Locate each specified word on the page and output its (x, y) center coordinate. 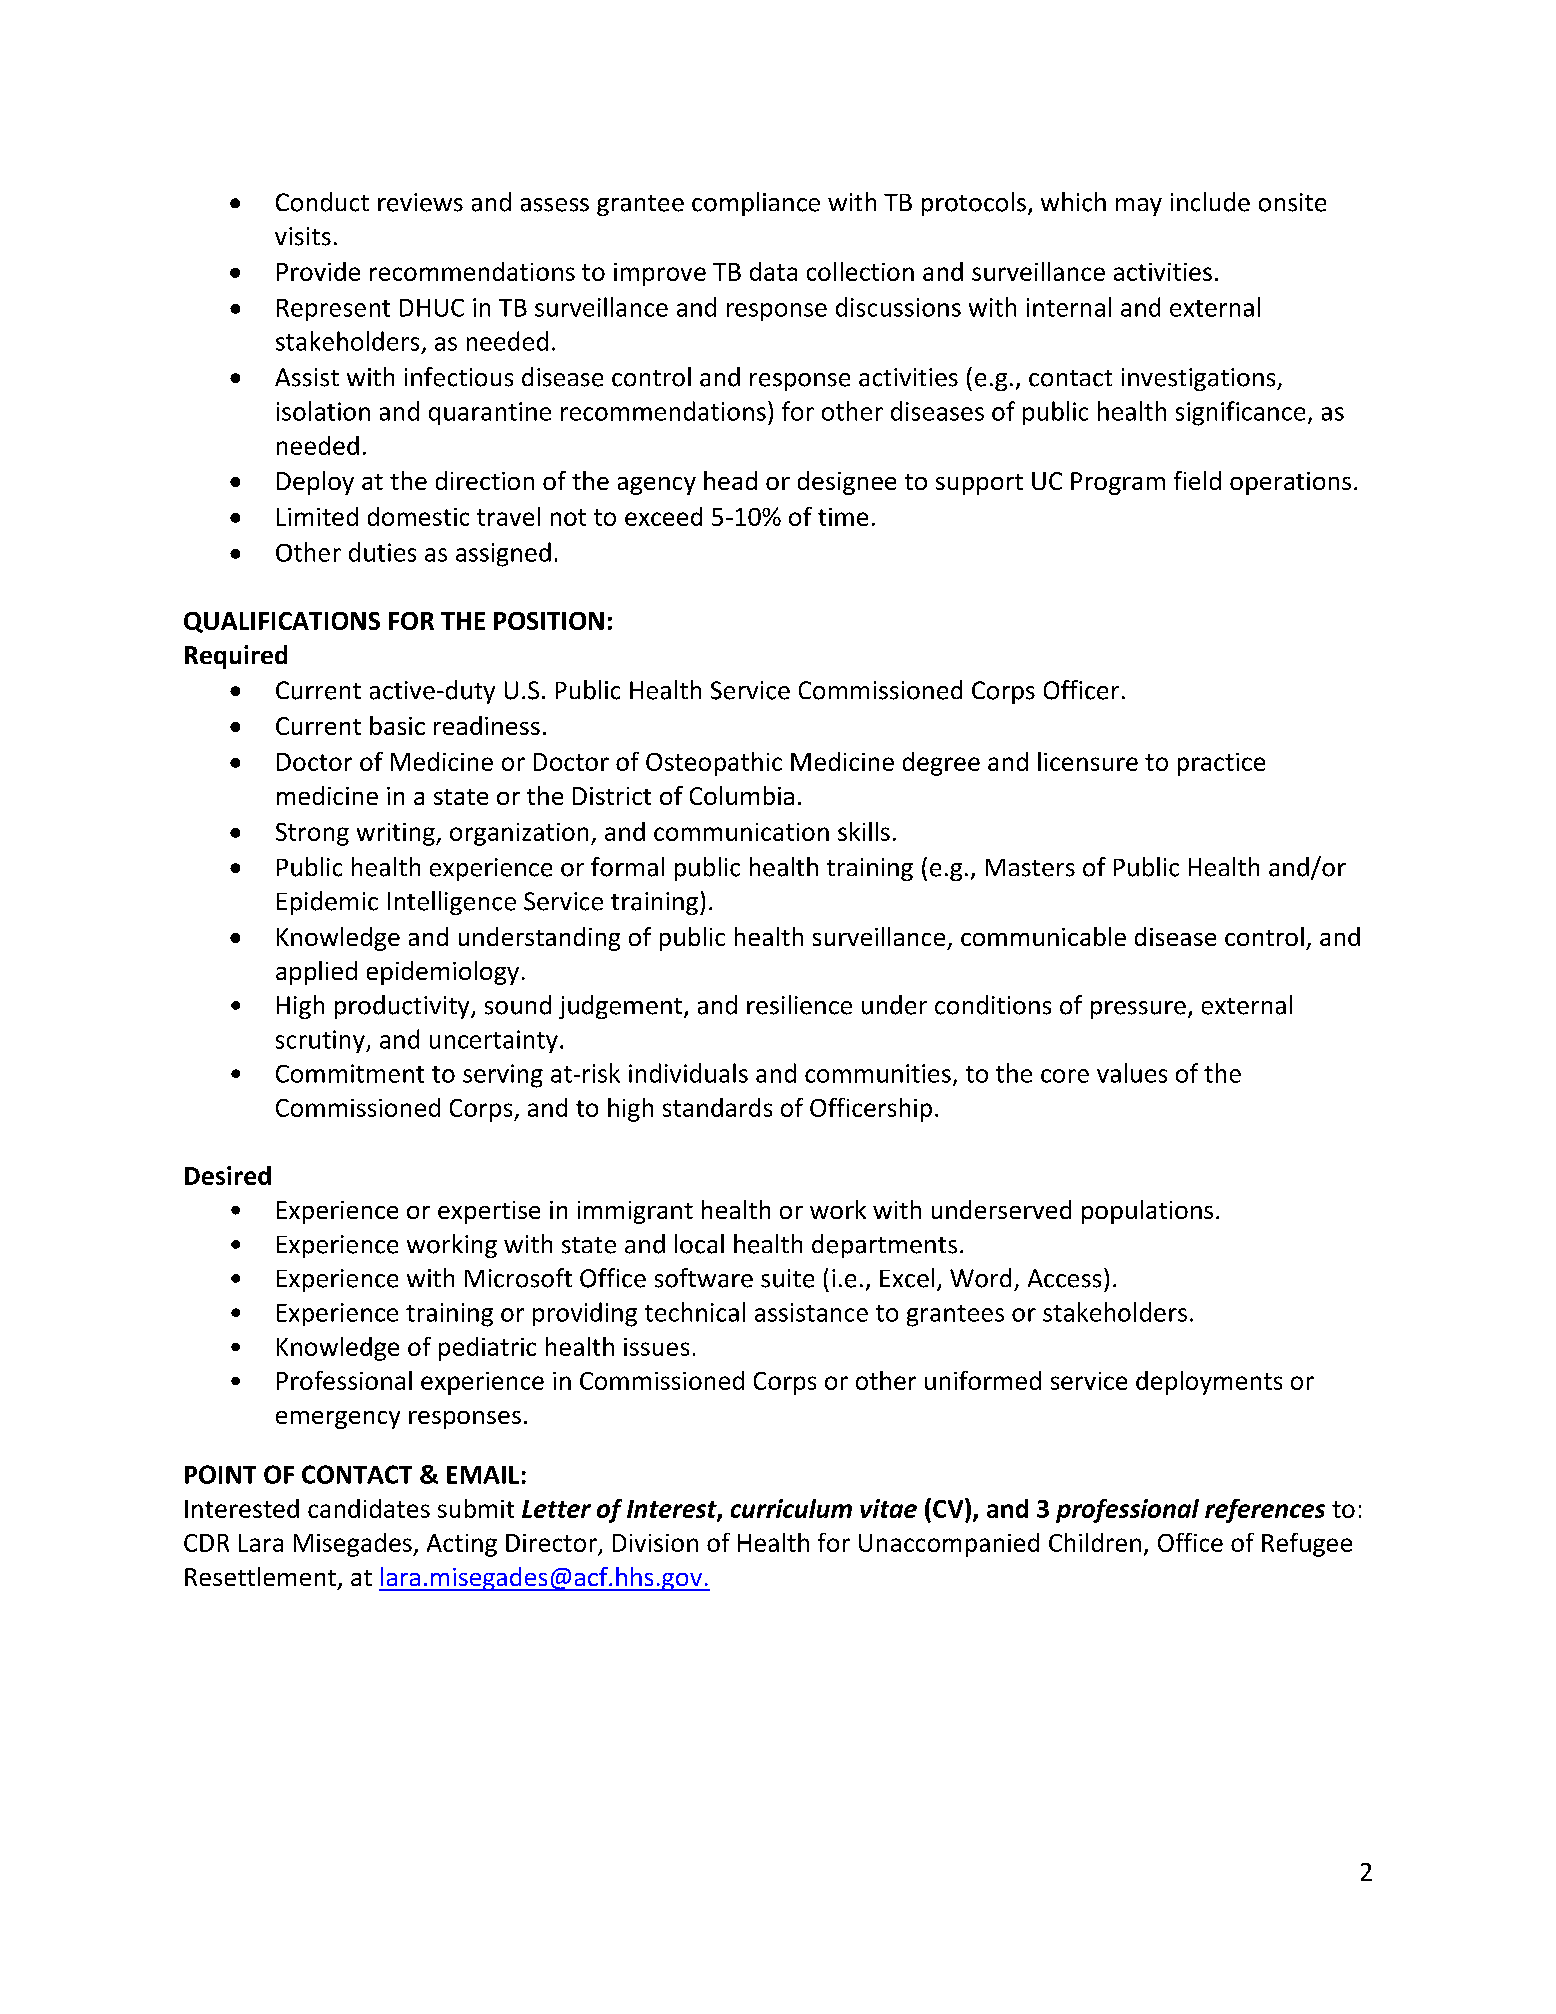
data (773, 271)
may (1139, 207)
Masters (1030, 868)
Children (1095, 1542)
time (843, 517)
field (1197, 480)
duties (382, 552)
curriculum (791, 1508)
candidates (369, 1508)
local (699, 1244)
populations (1147, 1212)
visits (303, 236)
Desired (228, 1175)
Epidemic (327, 903)
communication (741, 832)
